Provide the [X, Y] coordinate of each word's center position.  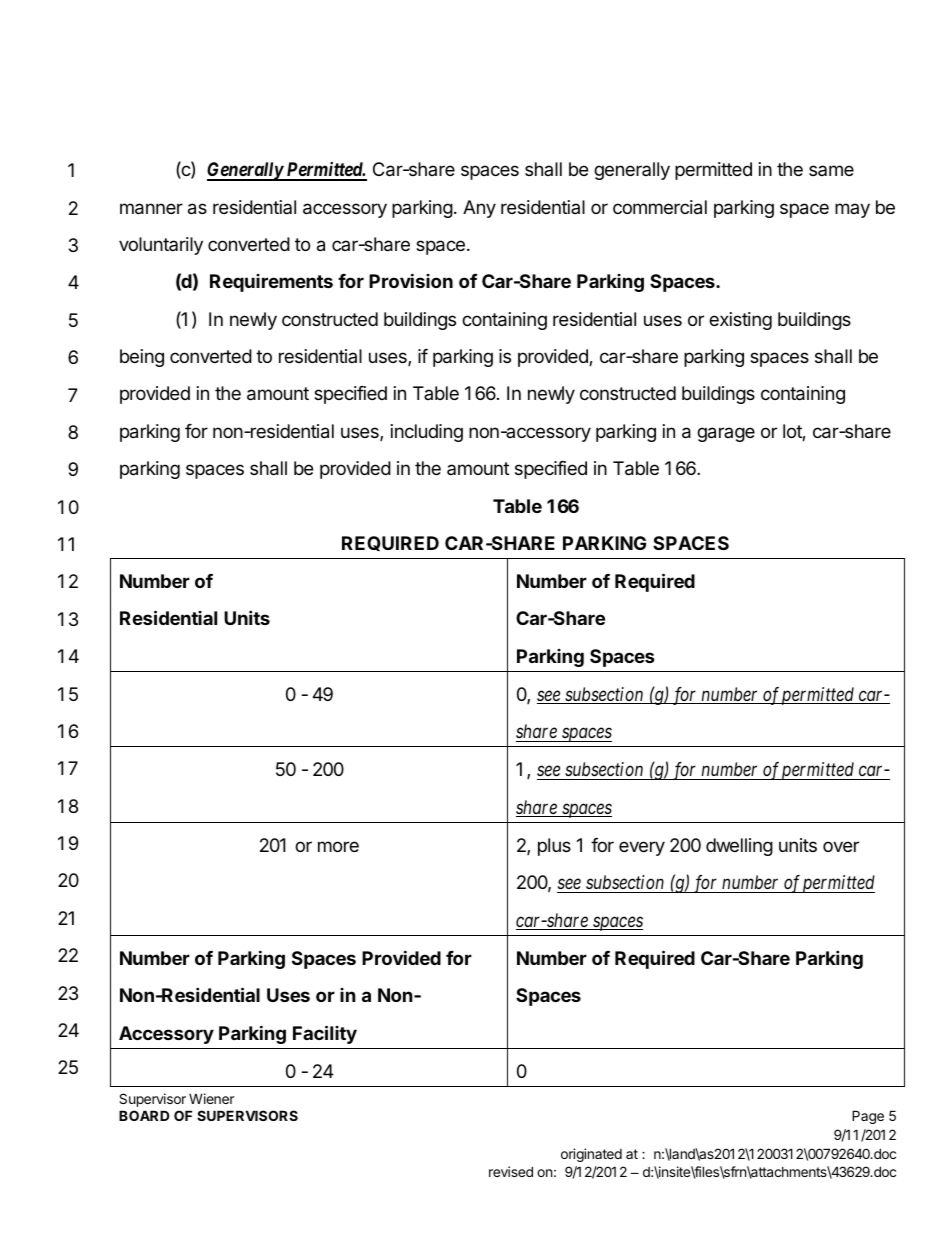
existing [740, 321]
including [427, 433]
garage [726, 434]
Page [868, 1117]
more [338, 846]
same [831, 170]
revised [511, 1171]
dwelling [739, 847]
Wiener [211, 1098]
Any [479, 209]
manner [151, 209]
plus [554, 847]
